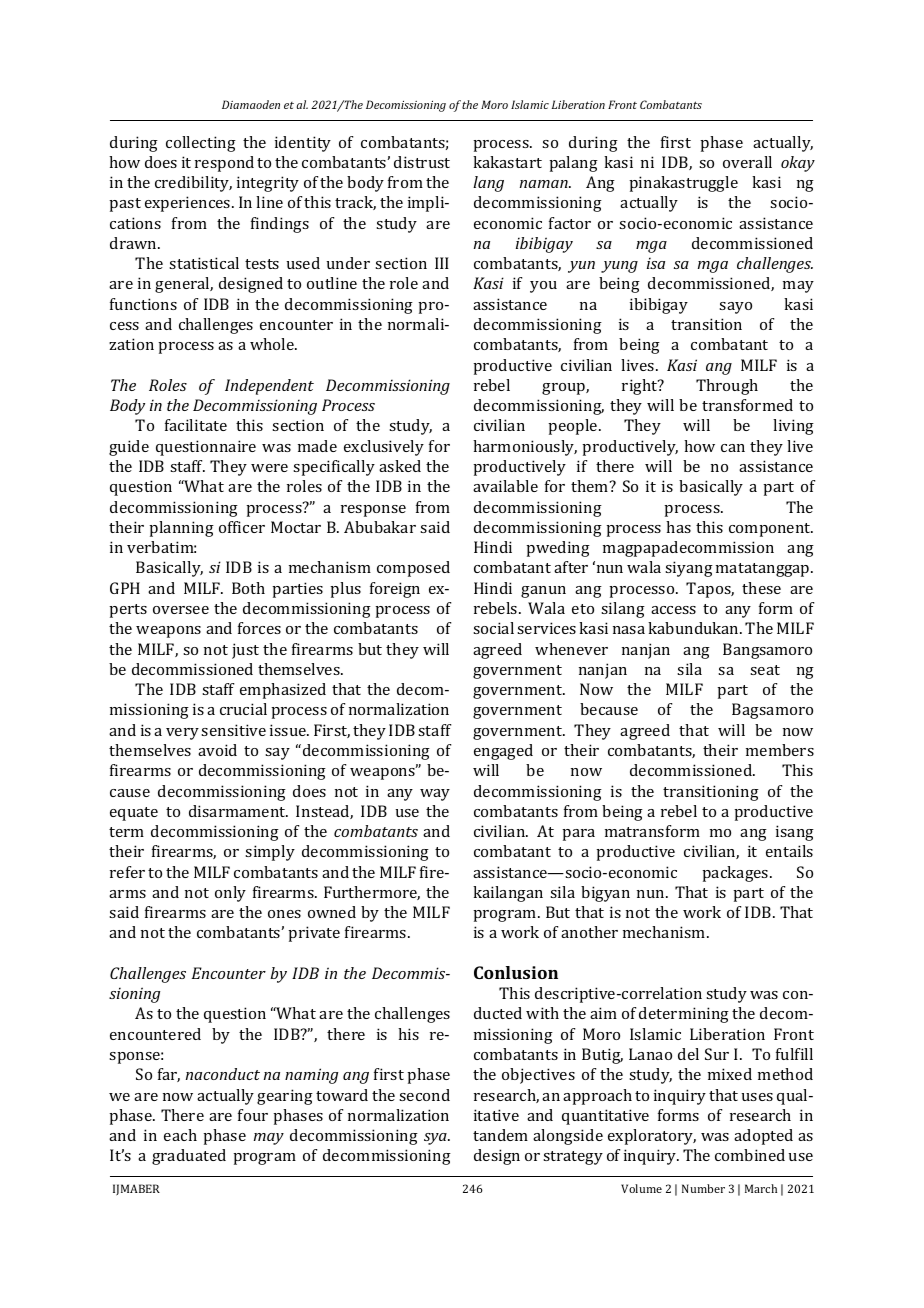  I want to click on credibility, so click(193, 184).
